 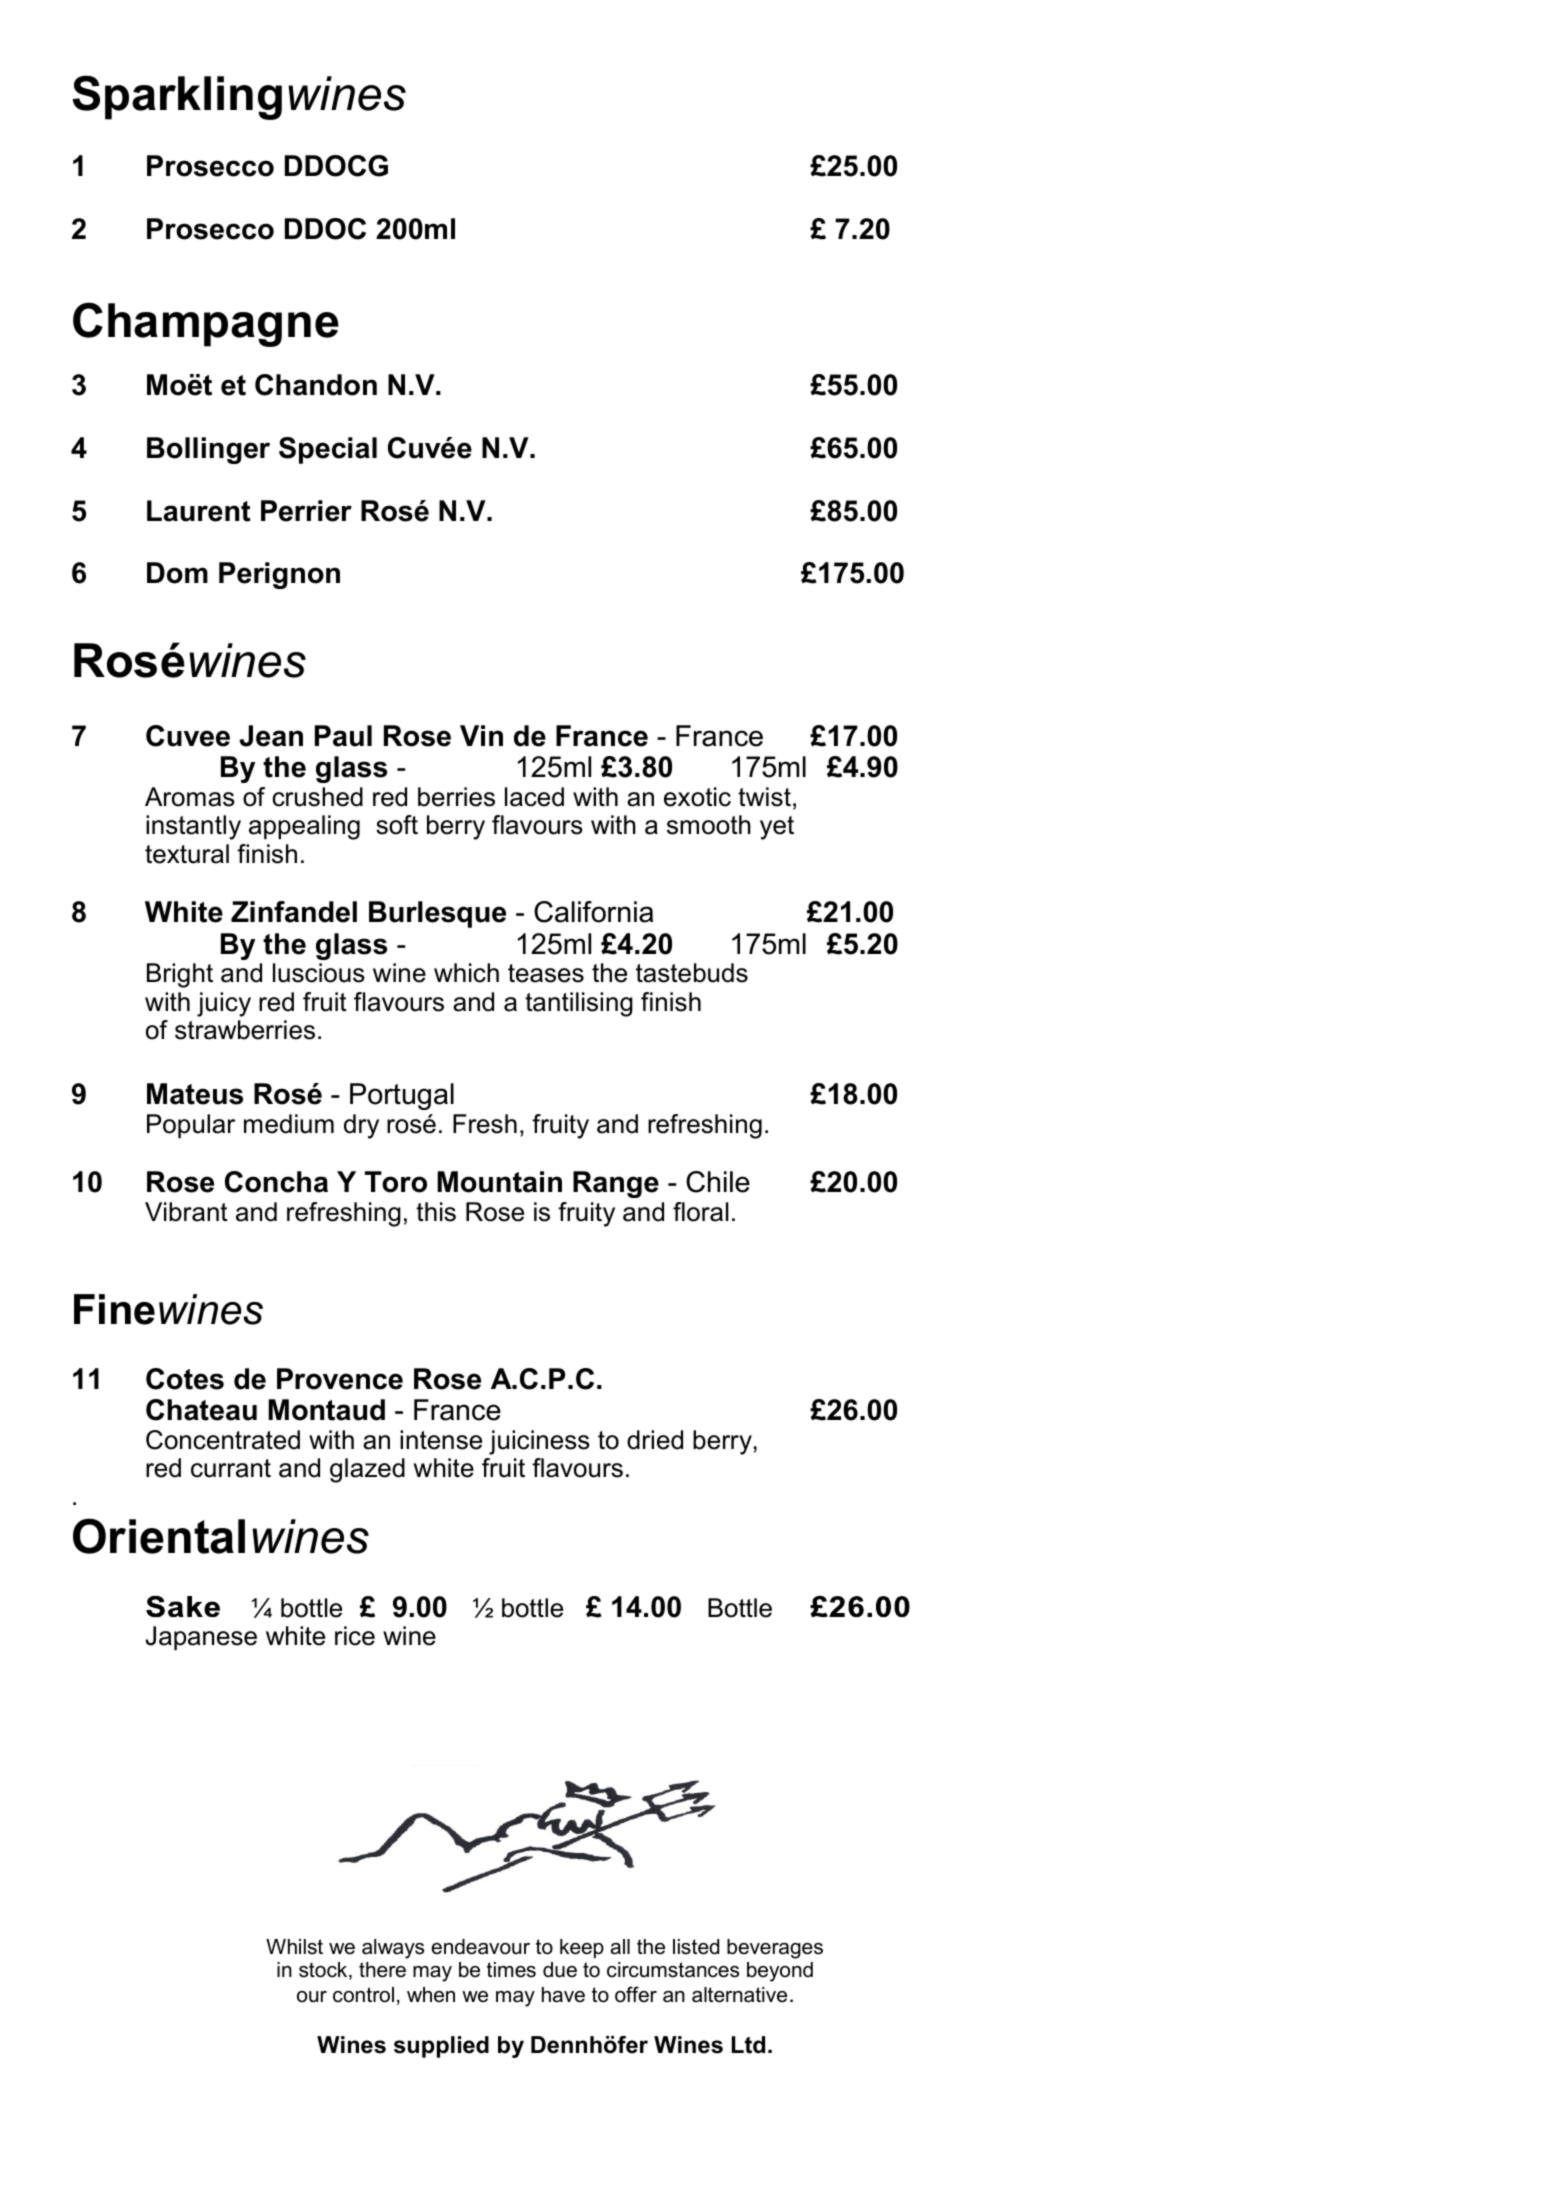 I want to click on Mountain, so click(x=499, y=1182).
